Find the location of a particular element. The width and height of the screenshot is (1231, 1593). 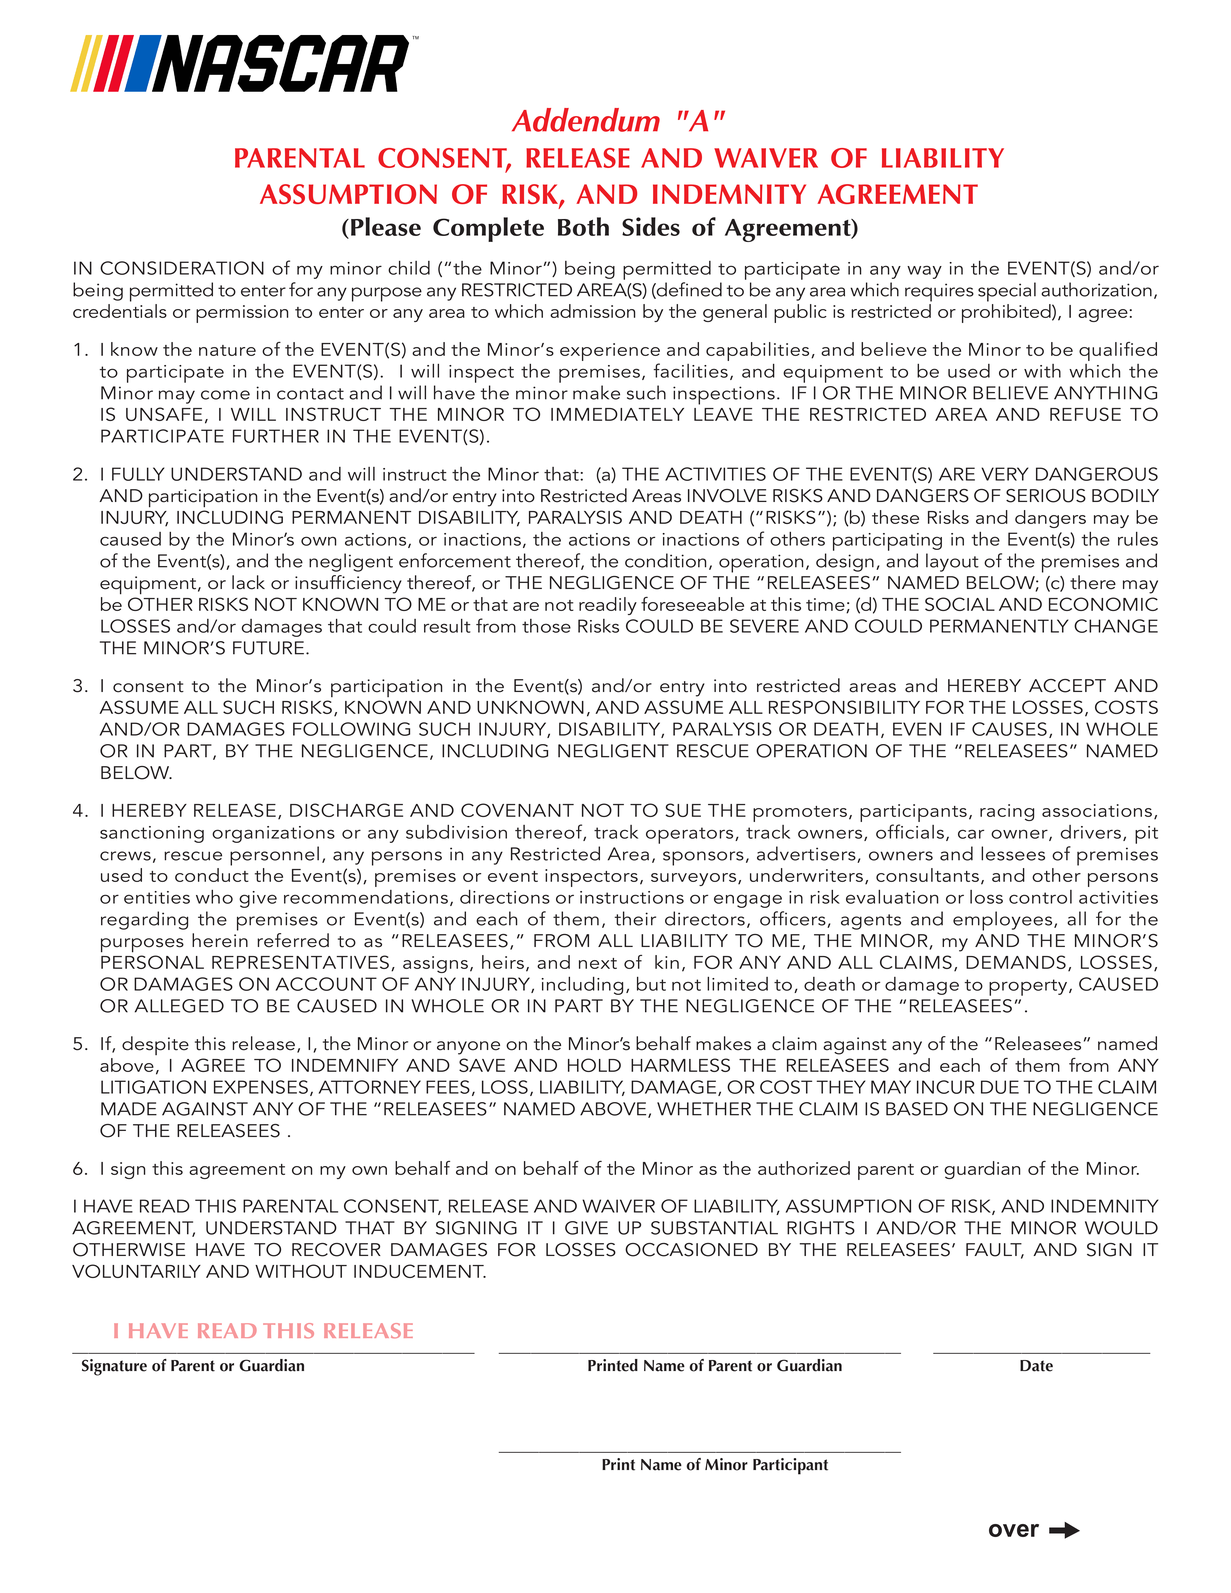

Please is located at coordinates (386, 226).
